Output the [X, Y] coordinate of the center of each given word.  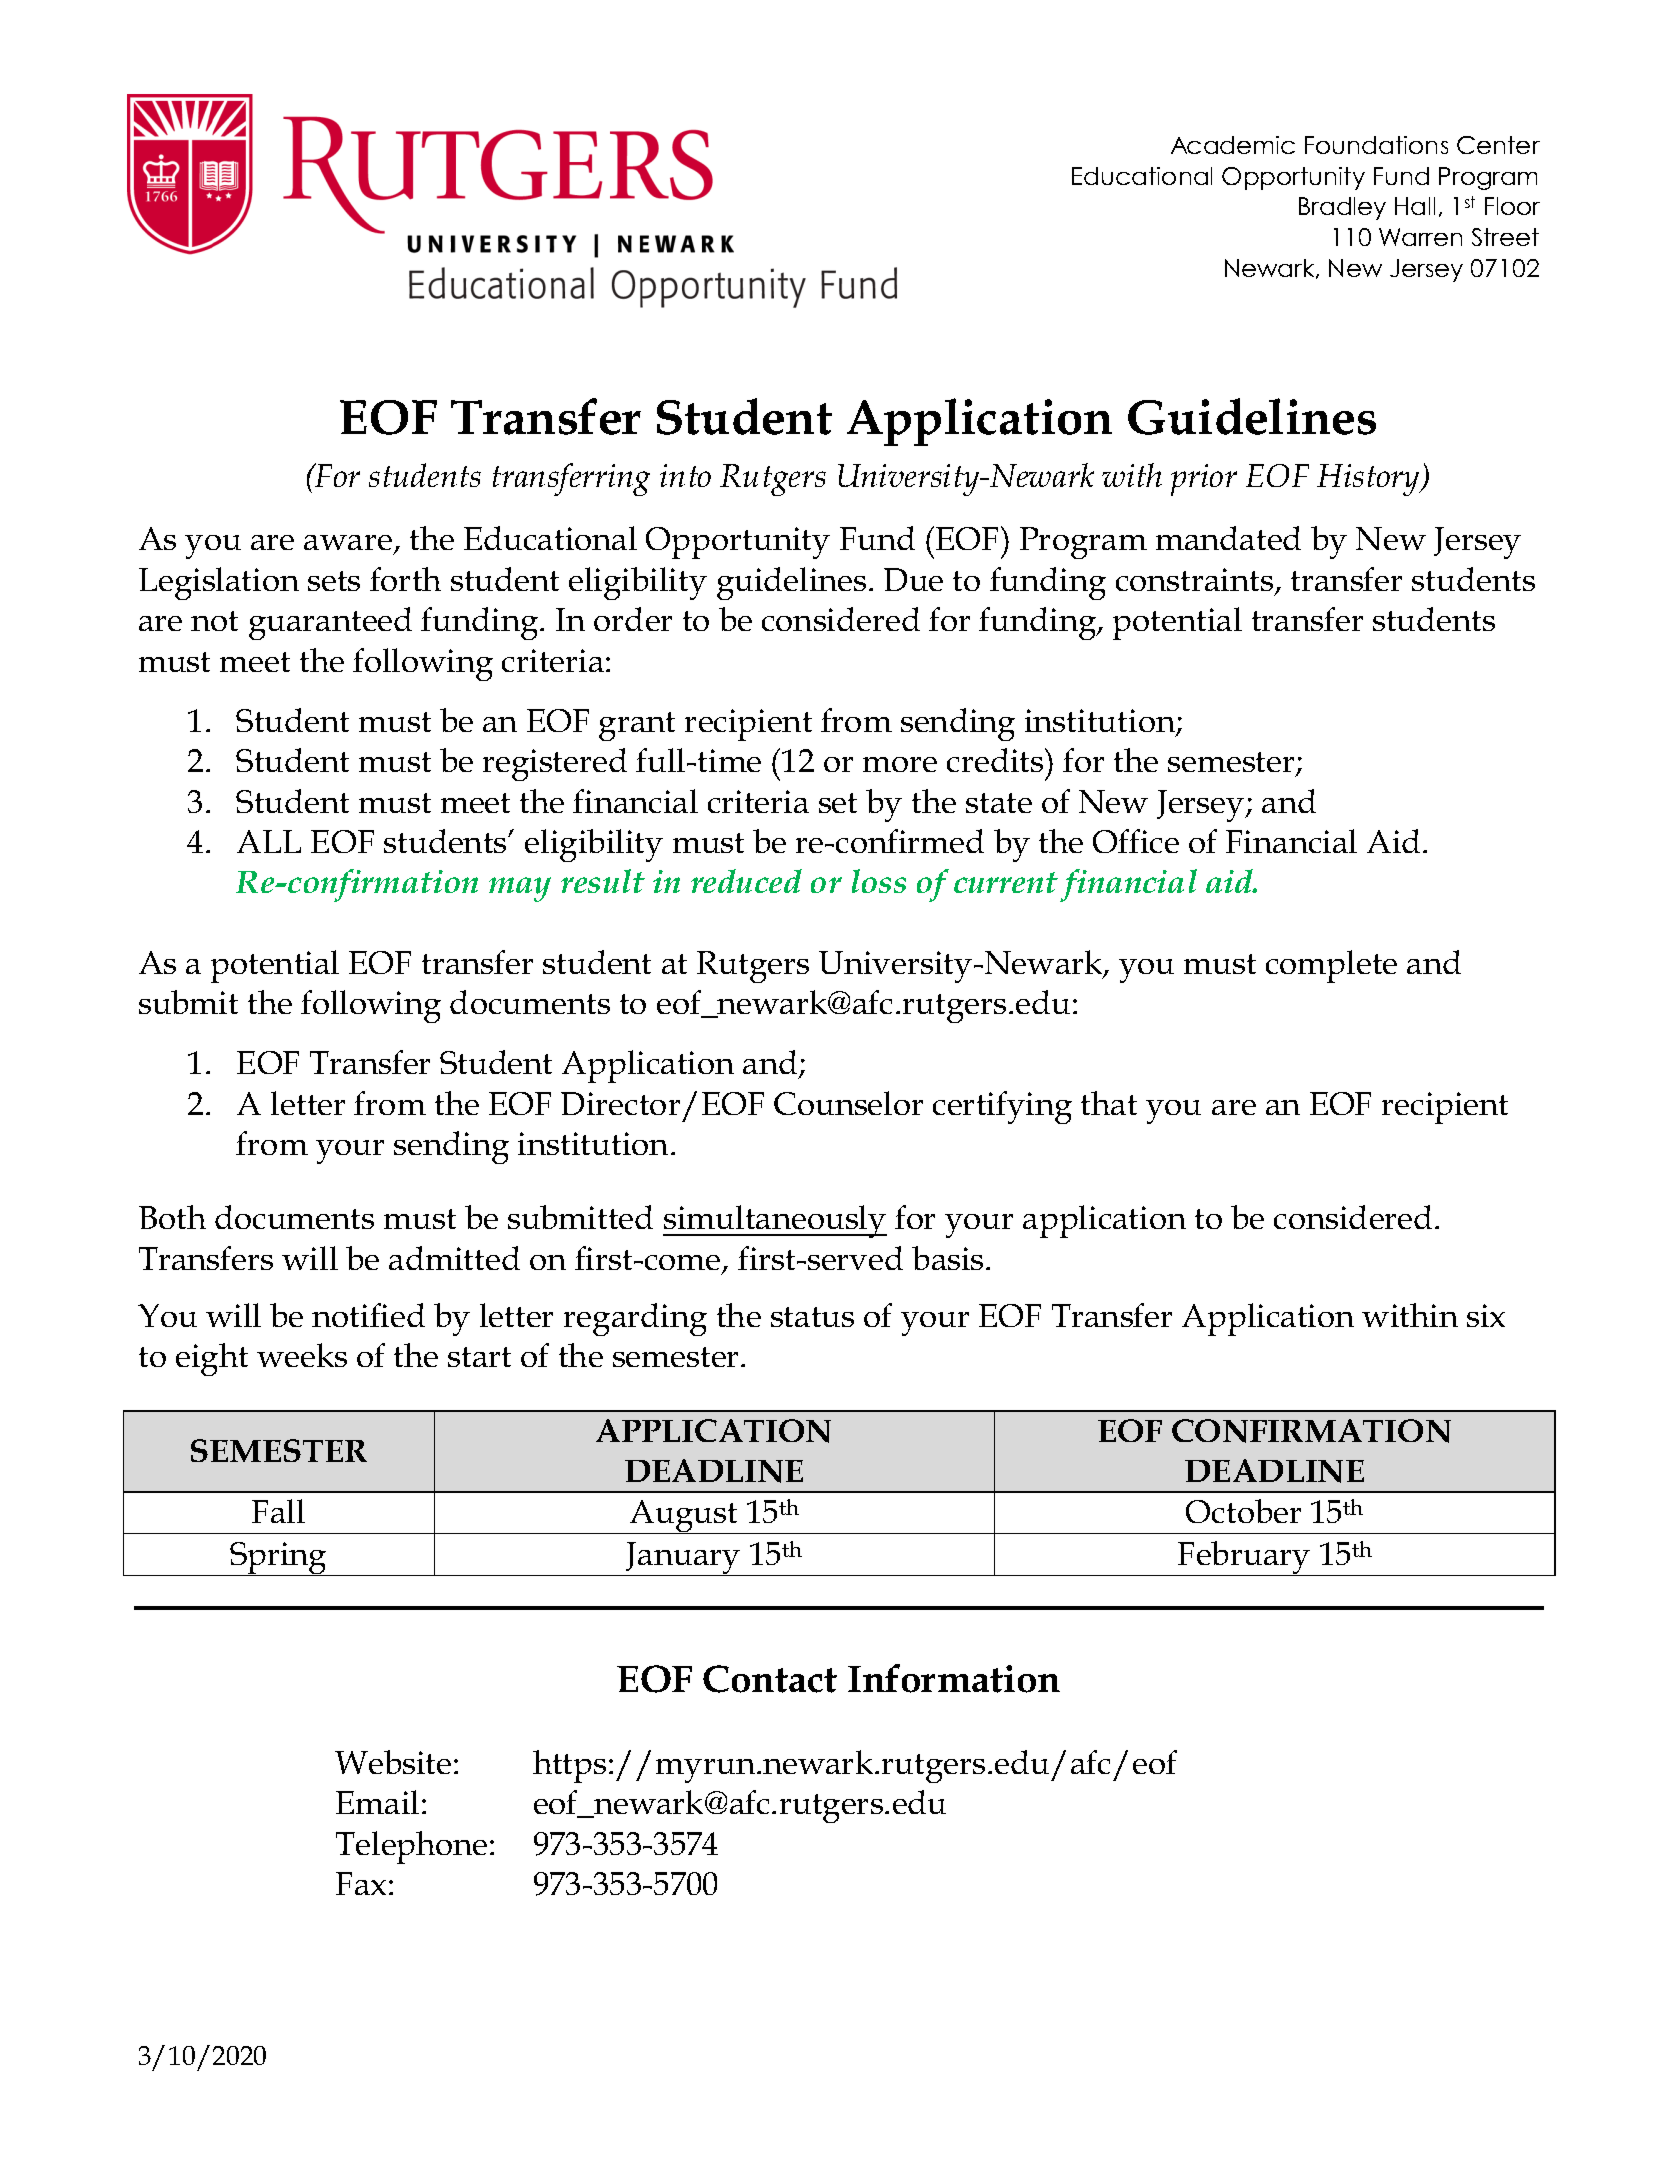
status [812, 1317]
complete [1331, 966]
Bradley [1342, 208]
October [1243, 1511]
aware [349, 544]
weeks [302, 1355]
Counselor [848, 1103]
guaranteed [330, 623]
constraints [1196, 581]
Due [913, 579]
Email [377, 1802]
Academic [1233, 145]
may [520, 889]
